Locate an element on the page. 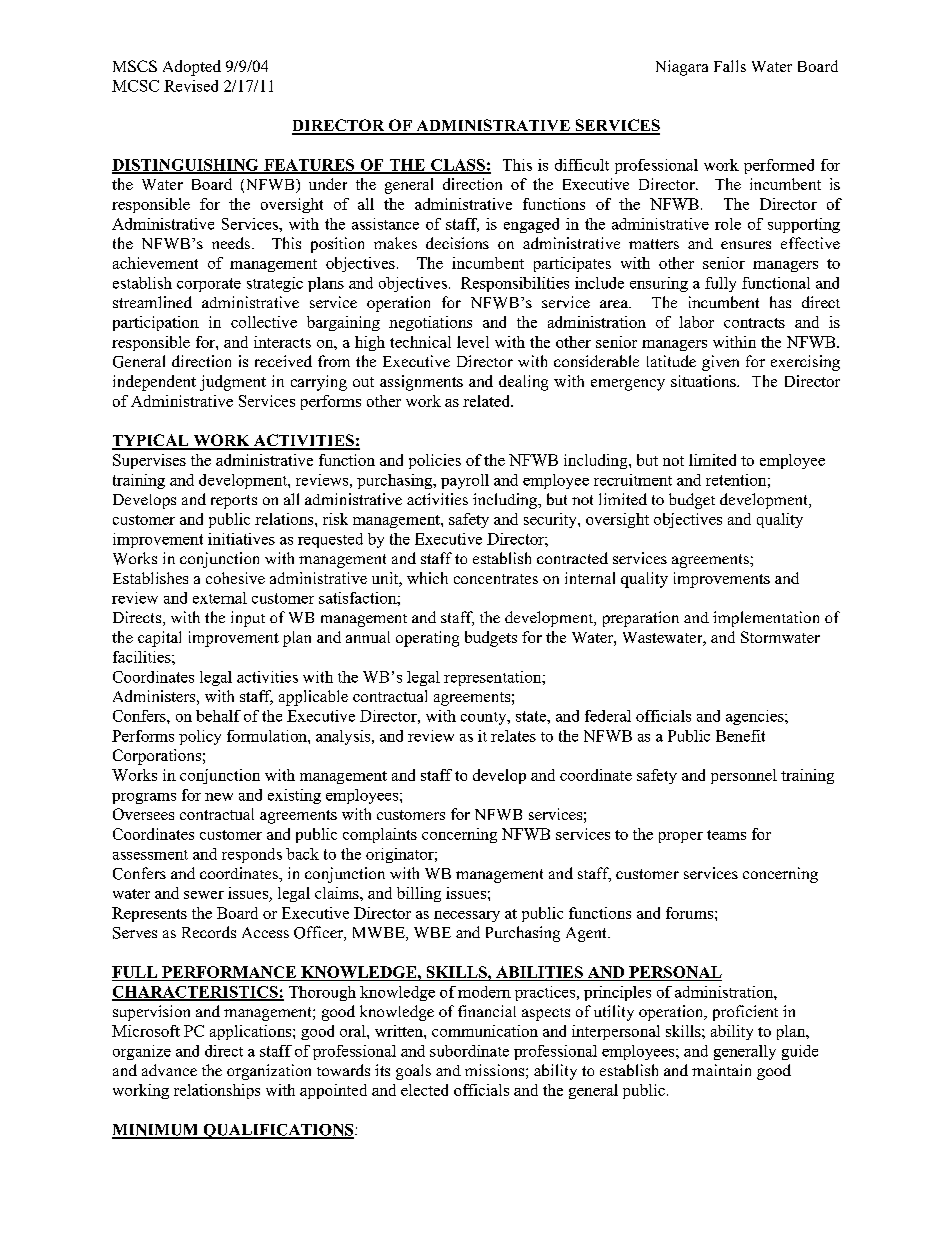  personnel is located at coordinates (744, 776).
